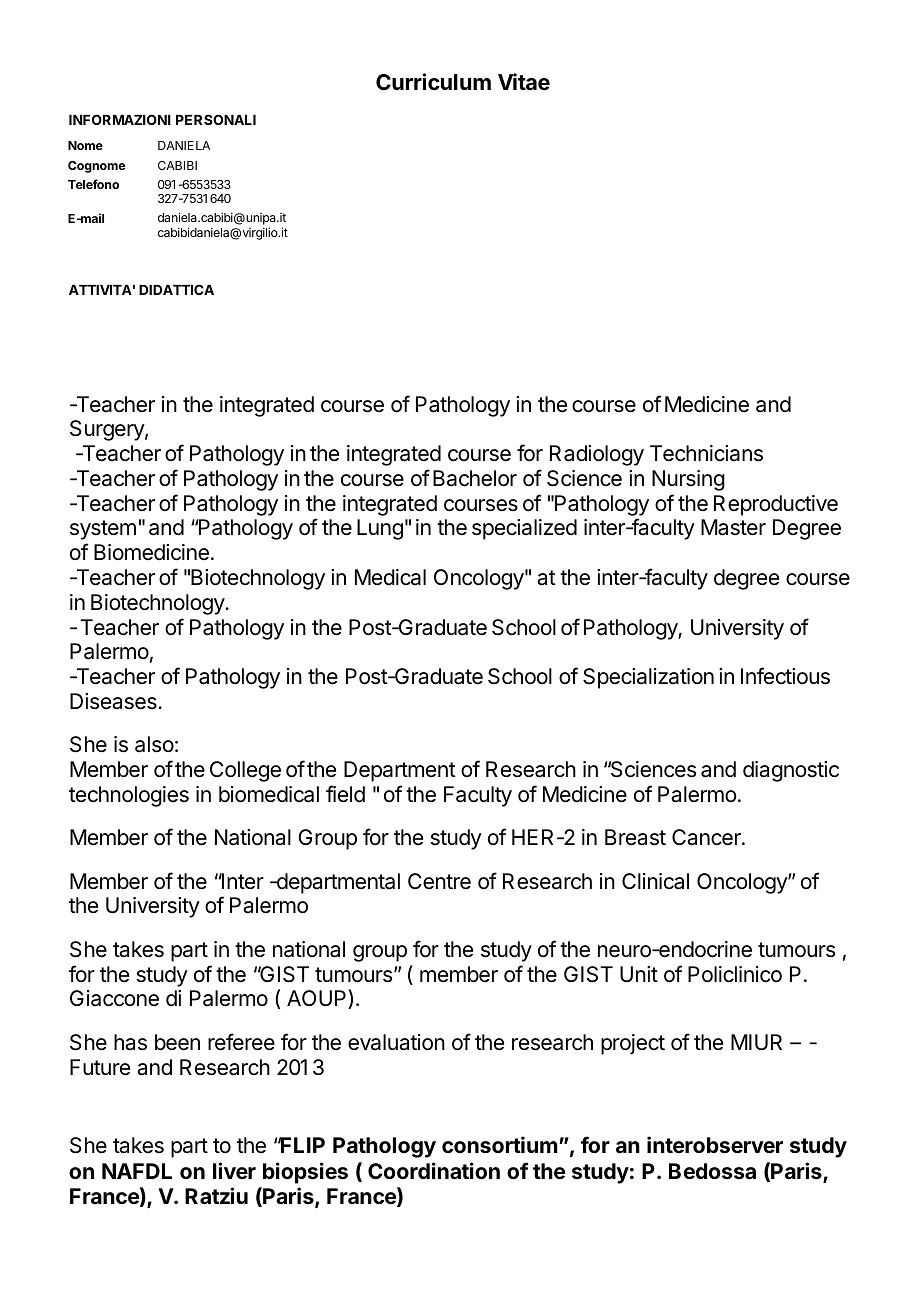 The height and width of the document is (1308, 924). Describe the element at coordinates (154, 744) in the document. I see `also` at that location.
